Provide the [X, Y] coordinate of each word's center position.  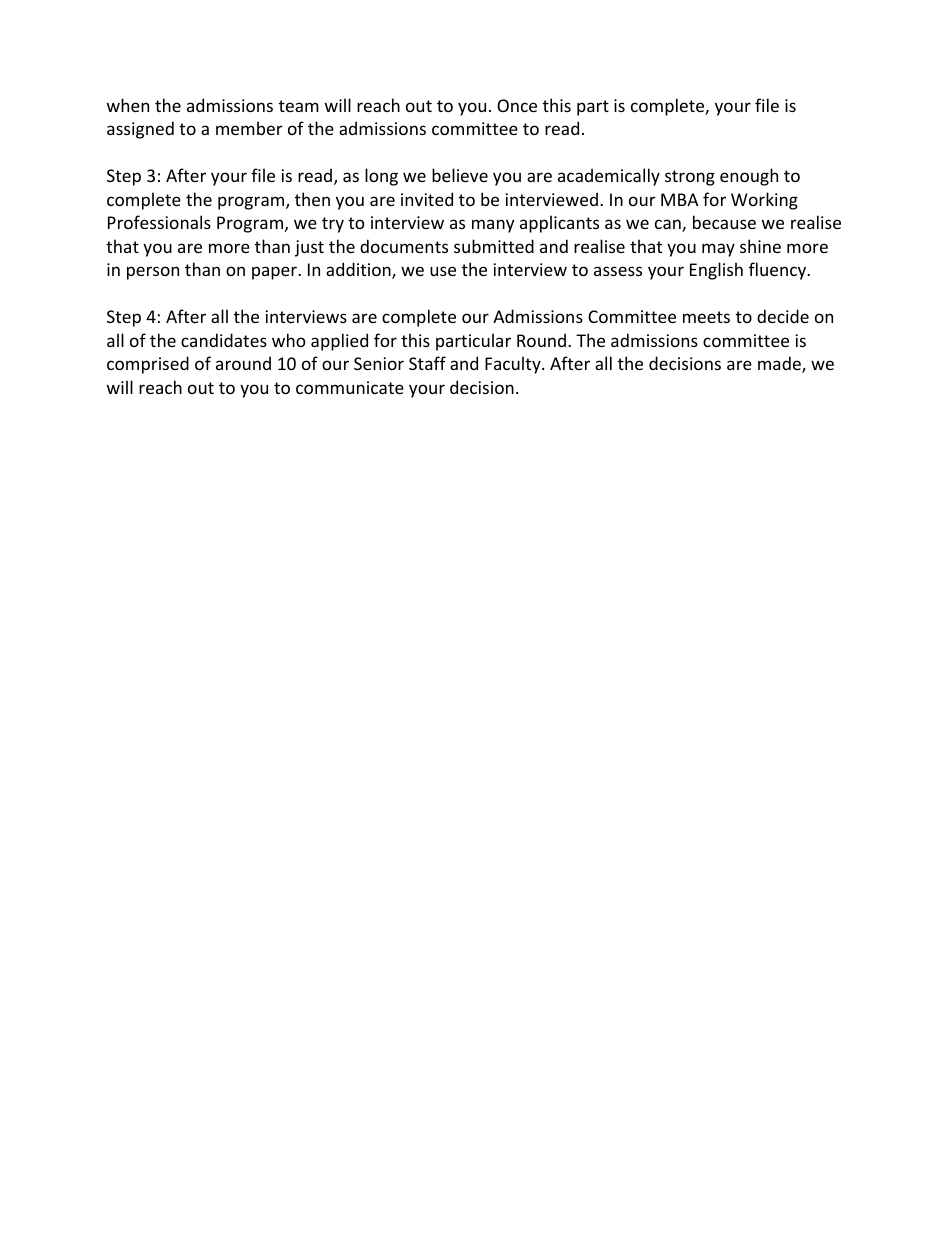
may [718, 250]
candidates [224, 340]
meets [706, 317]
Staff [427, 363]
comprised [148, 365]
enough [749, 177]
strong [690, 178]
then [312, 199]
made [780, 364]
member [249, 128]
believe [460, 175]
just [309, 248]
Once [517, 105]
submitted [494, 246]
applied [339, 342]
